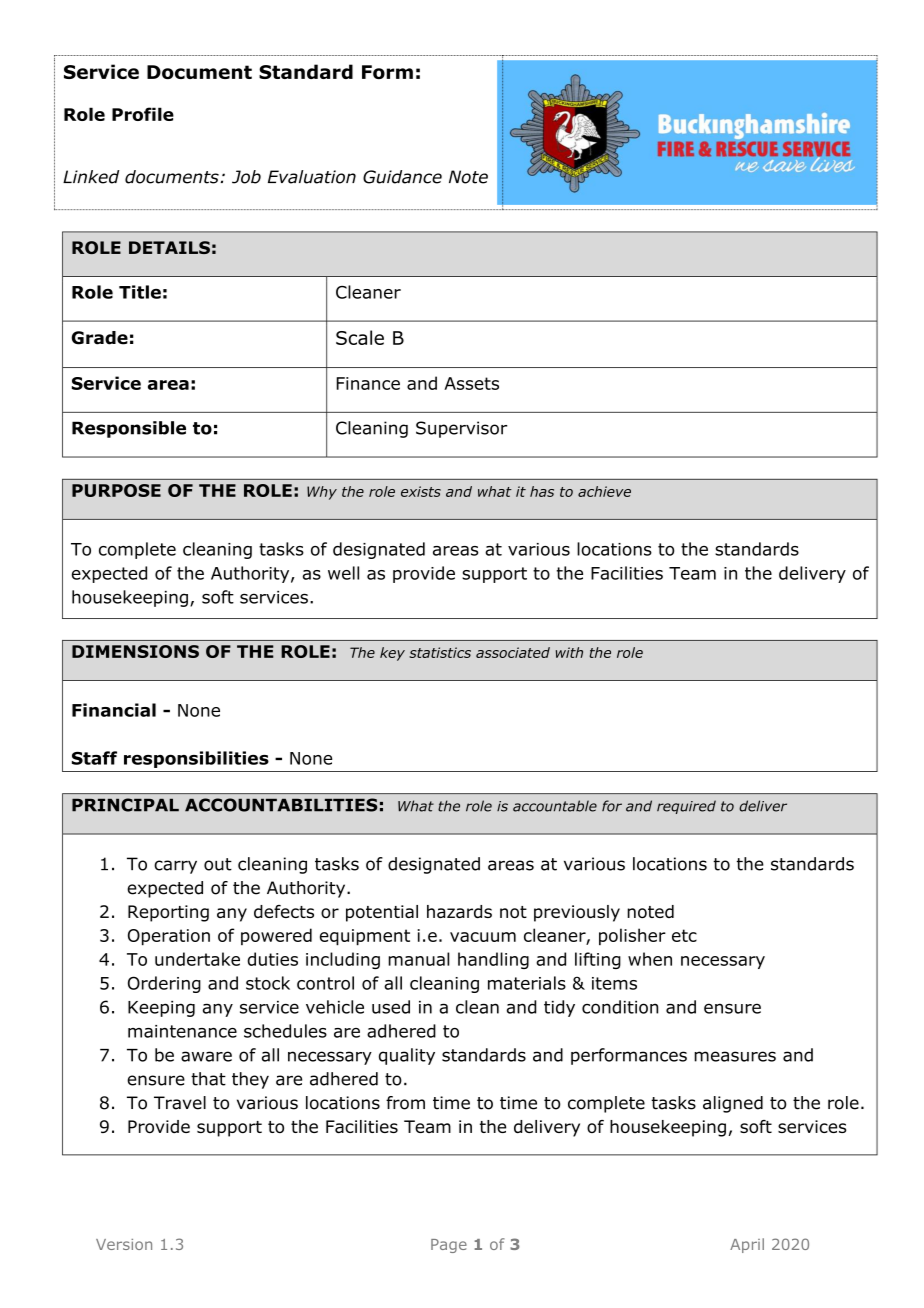 This screenshot has height=1308, width=924. I want to click on statistics, so click(440, 652).
